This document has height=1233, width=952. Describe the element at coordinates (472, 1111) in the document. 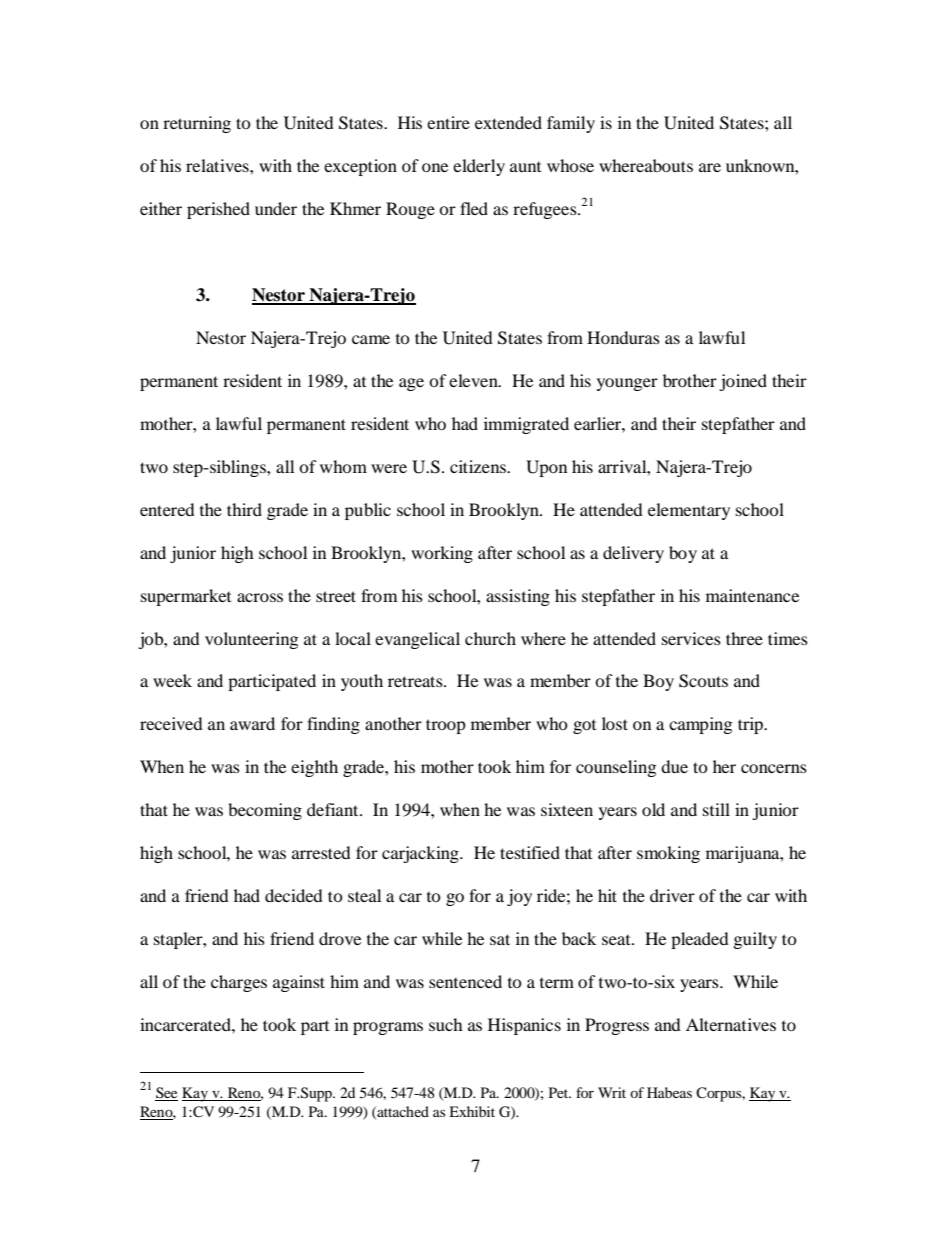

I see `Exhibit` at that location.
